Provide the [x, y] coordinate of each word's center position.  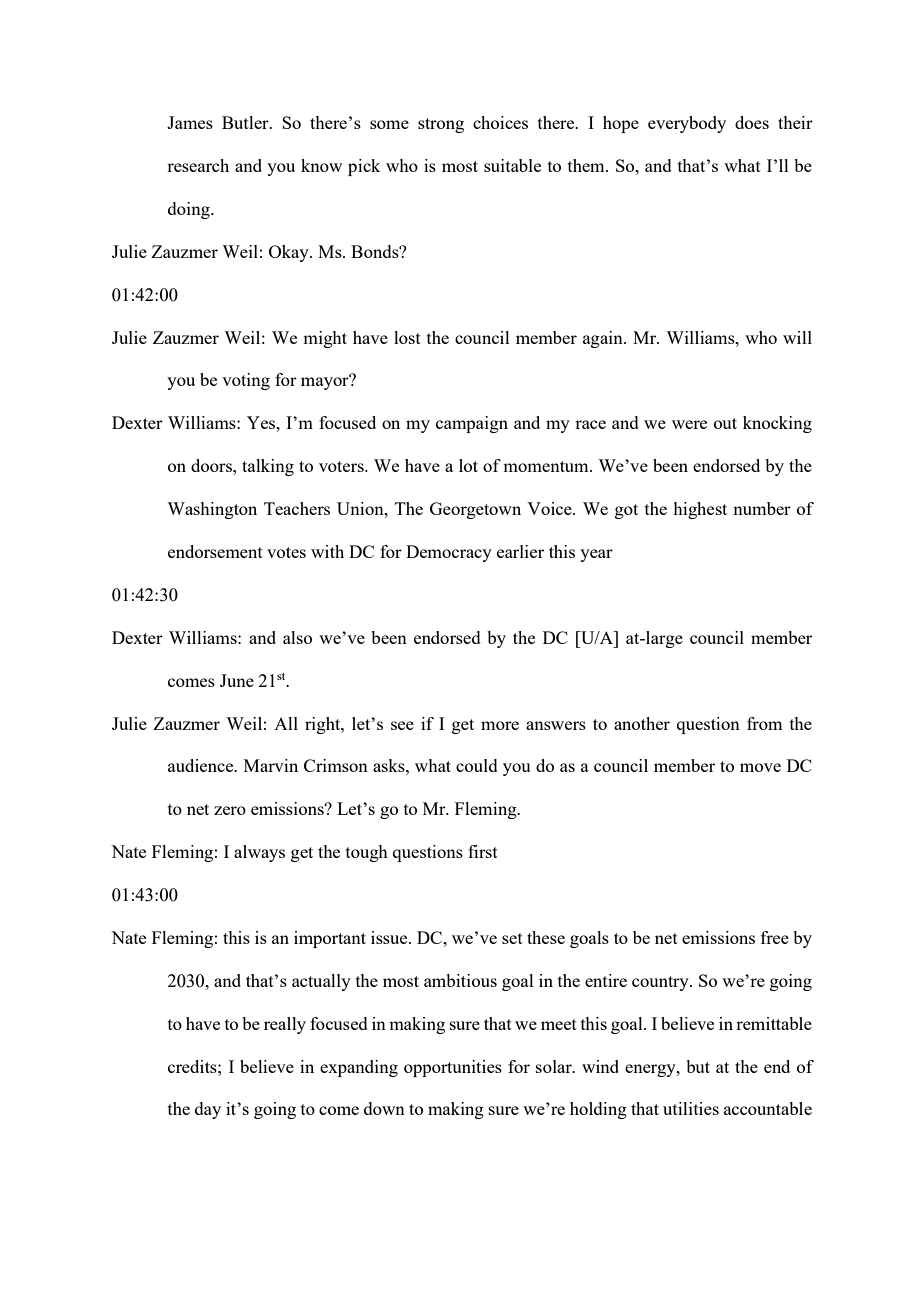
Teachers [297, 508]
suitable [512, 165]
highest [700, 510]
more [500, 725]
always [259, 853]
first [483, 851]
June [237, 680]
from [764, 723]
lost [407, 337]
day [208, 1110]
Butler [246, 122]
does [752, 122]
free [775, 937]
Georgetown [475, 510]
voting [246, 381]
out [725, 423]
